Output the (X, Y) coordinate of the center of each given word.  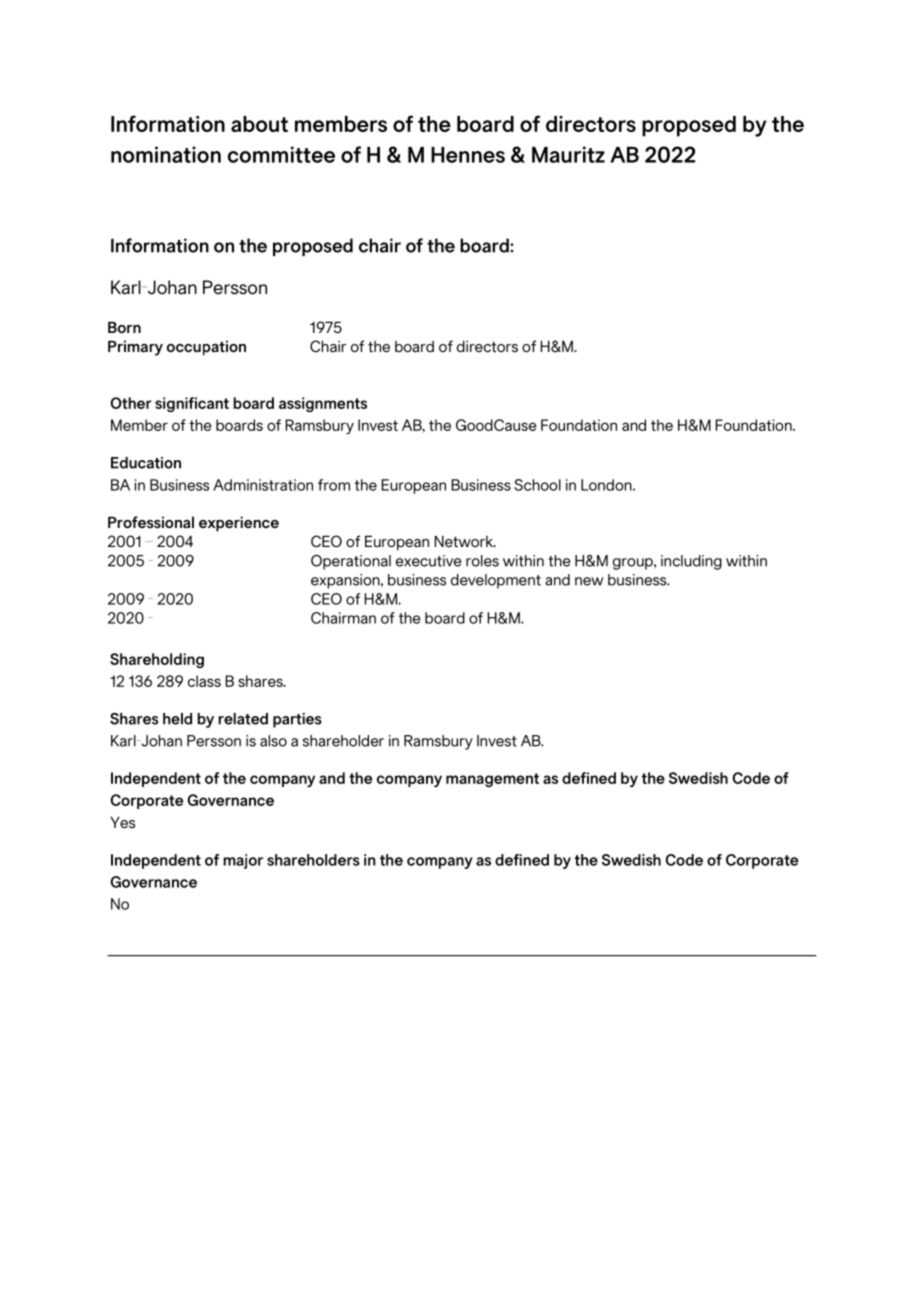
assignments (323, 404)
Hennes (468, 155)
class (204, 681)
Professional (151, 522)
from (334, 485)
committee (281, 154)
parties (297, 720)
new (589, 581)
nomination (166, 154)
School (537, 485)
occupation (206, 348)
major (243, 861)
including (691, 562)
